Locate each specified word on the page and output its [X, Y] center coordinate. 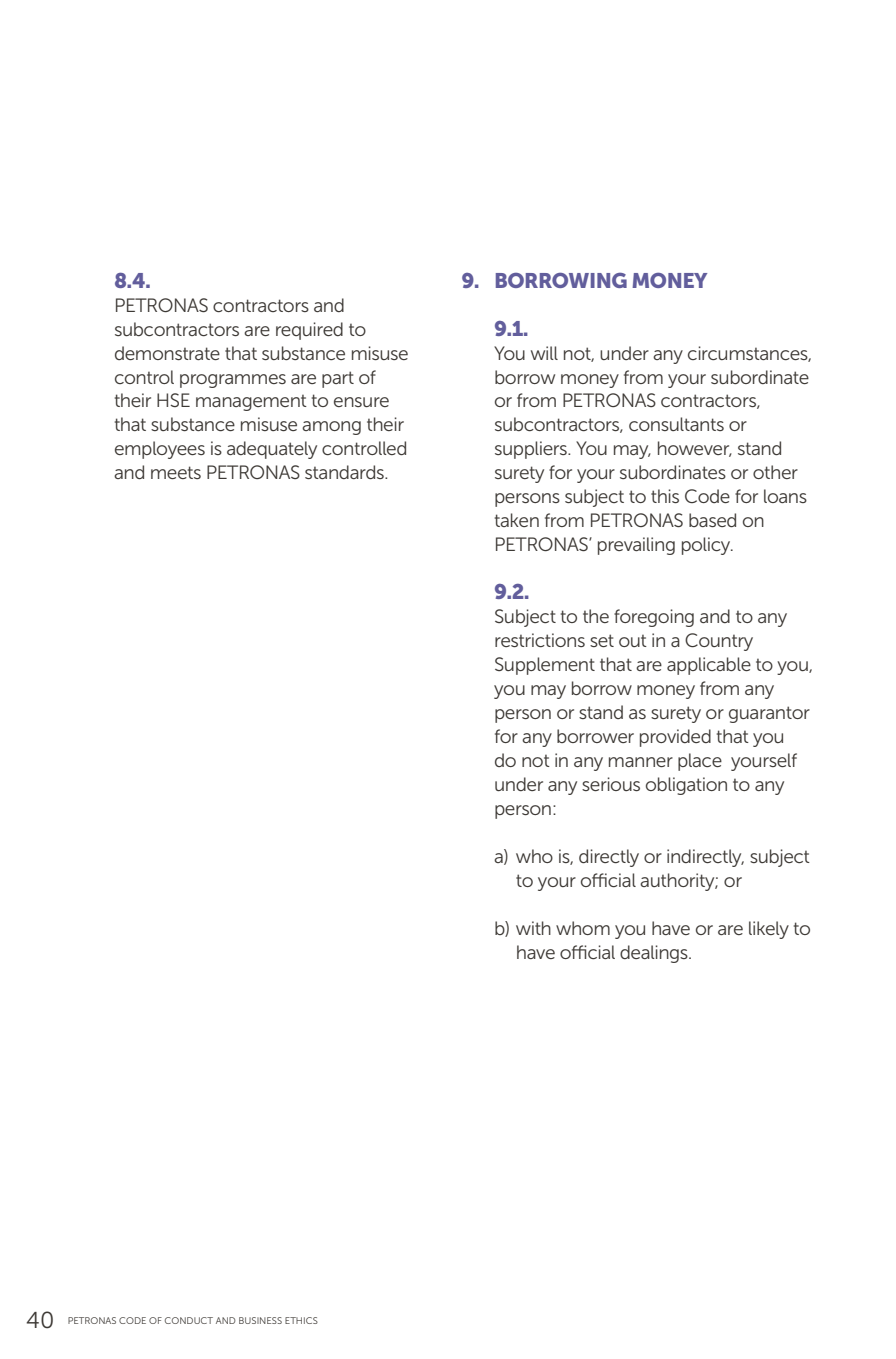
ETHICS [301, 1320]
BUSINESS [260, 1320]
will [544, 353]
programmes [233, 381]
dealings [655, 954]
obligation [686, 786]
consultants [676, 424]
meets [176, 472]
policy [707, 546]
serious [611, 784]
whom [583, 928]
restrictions [540, 640]
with [533, 928]
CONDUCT [189, 1320]
